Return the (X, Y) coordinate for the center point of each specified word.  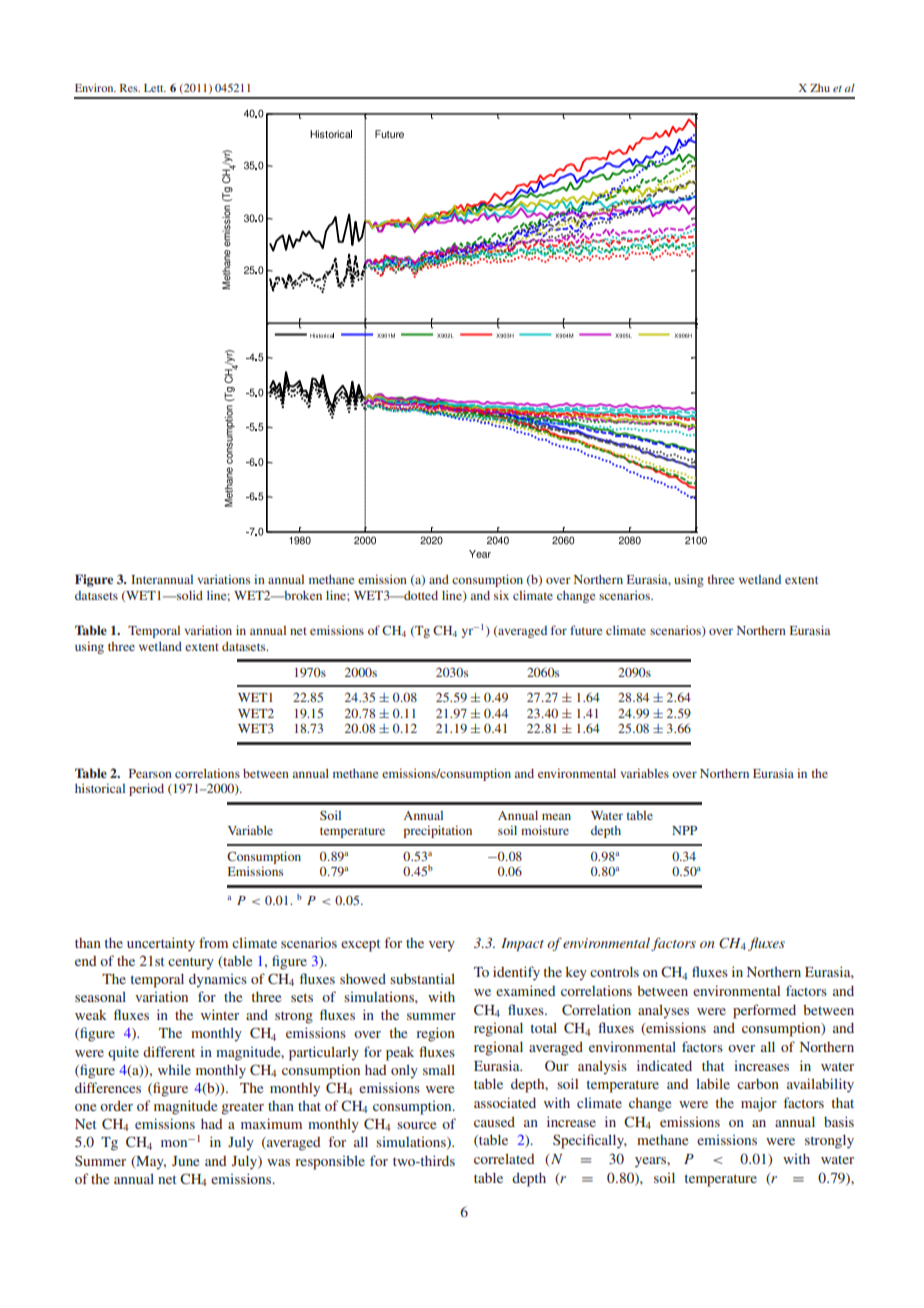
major (759, 1104)
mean (556, 816)
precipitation (437, 831)
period (146, 789)
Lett (155, 88)
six (501, 595)
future (586, 630)
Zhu (820, 88)
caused (494, 1121)
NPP (684, 830)
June (185, 1161)
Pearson (150, 773)
